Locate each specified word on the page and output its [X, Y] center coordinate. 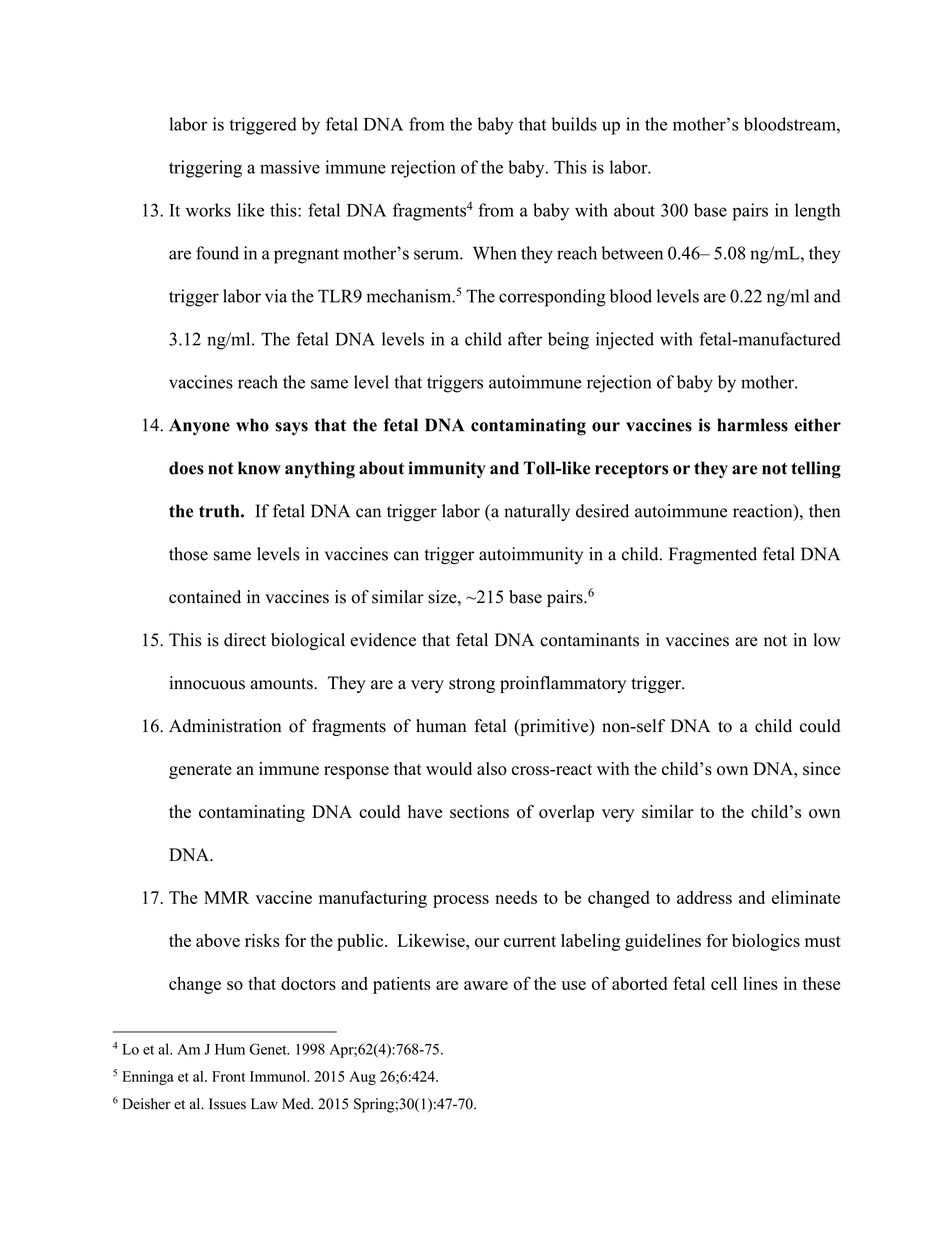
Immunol [279, 1076]
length [817, 212]
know [259, 468]
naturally [537, 512]
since [821, 769]
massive [290, 167]
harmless [752, 425]
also [492, 769]
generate [200, 771]
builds [574, 124]
